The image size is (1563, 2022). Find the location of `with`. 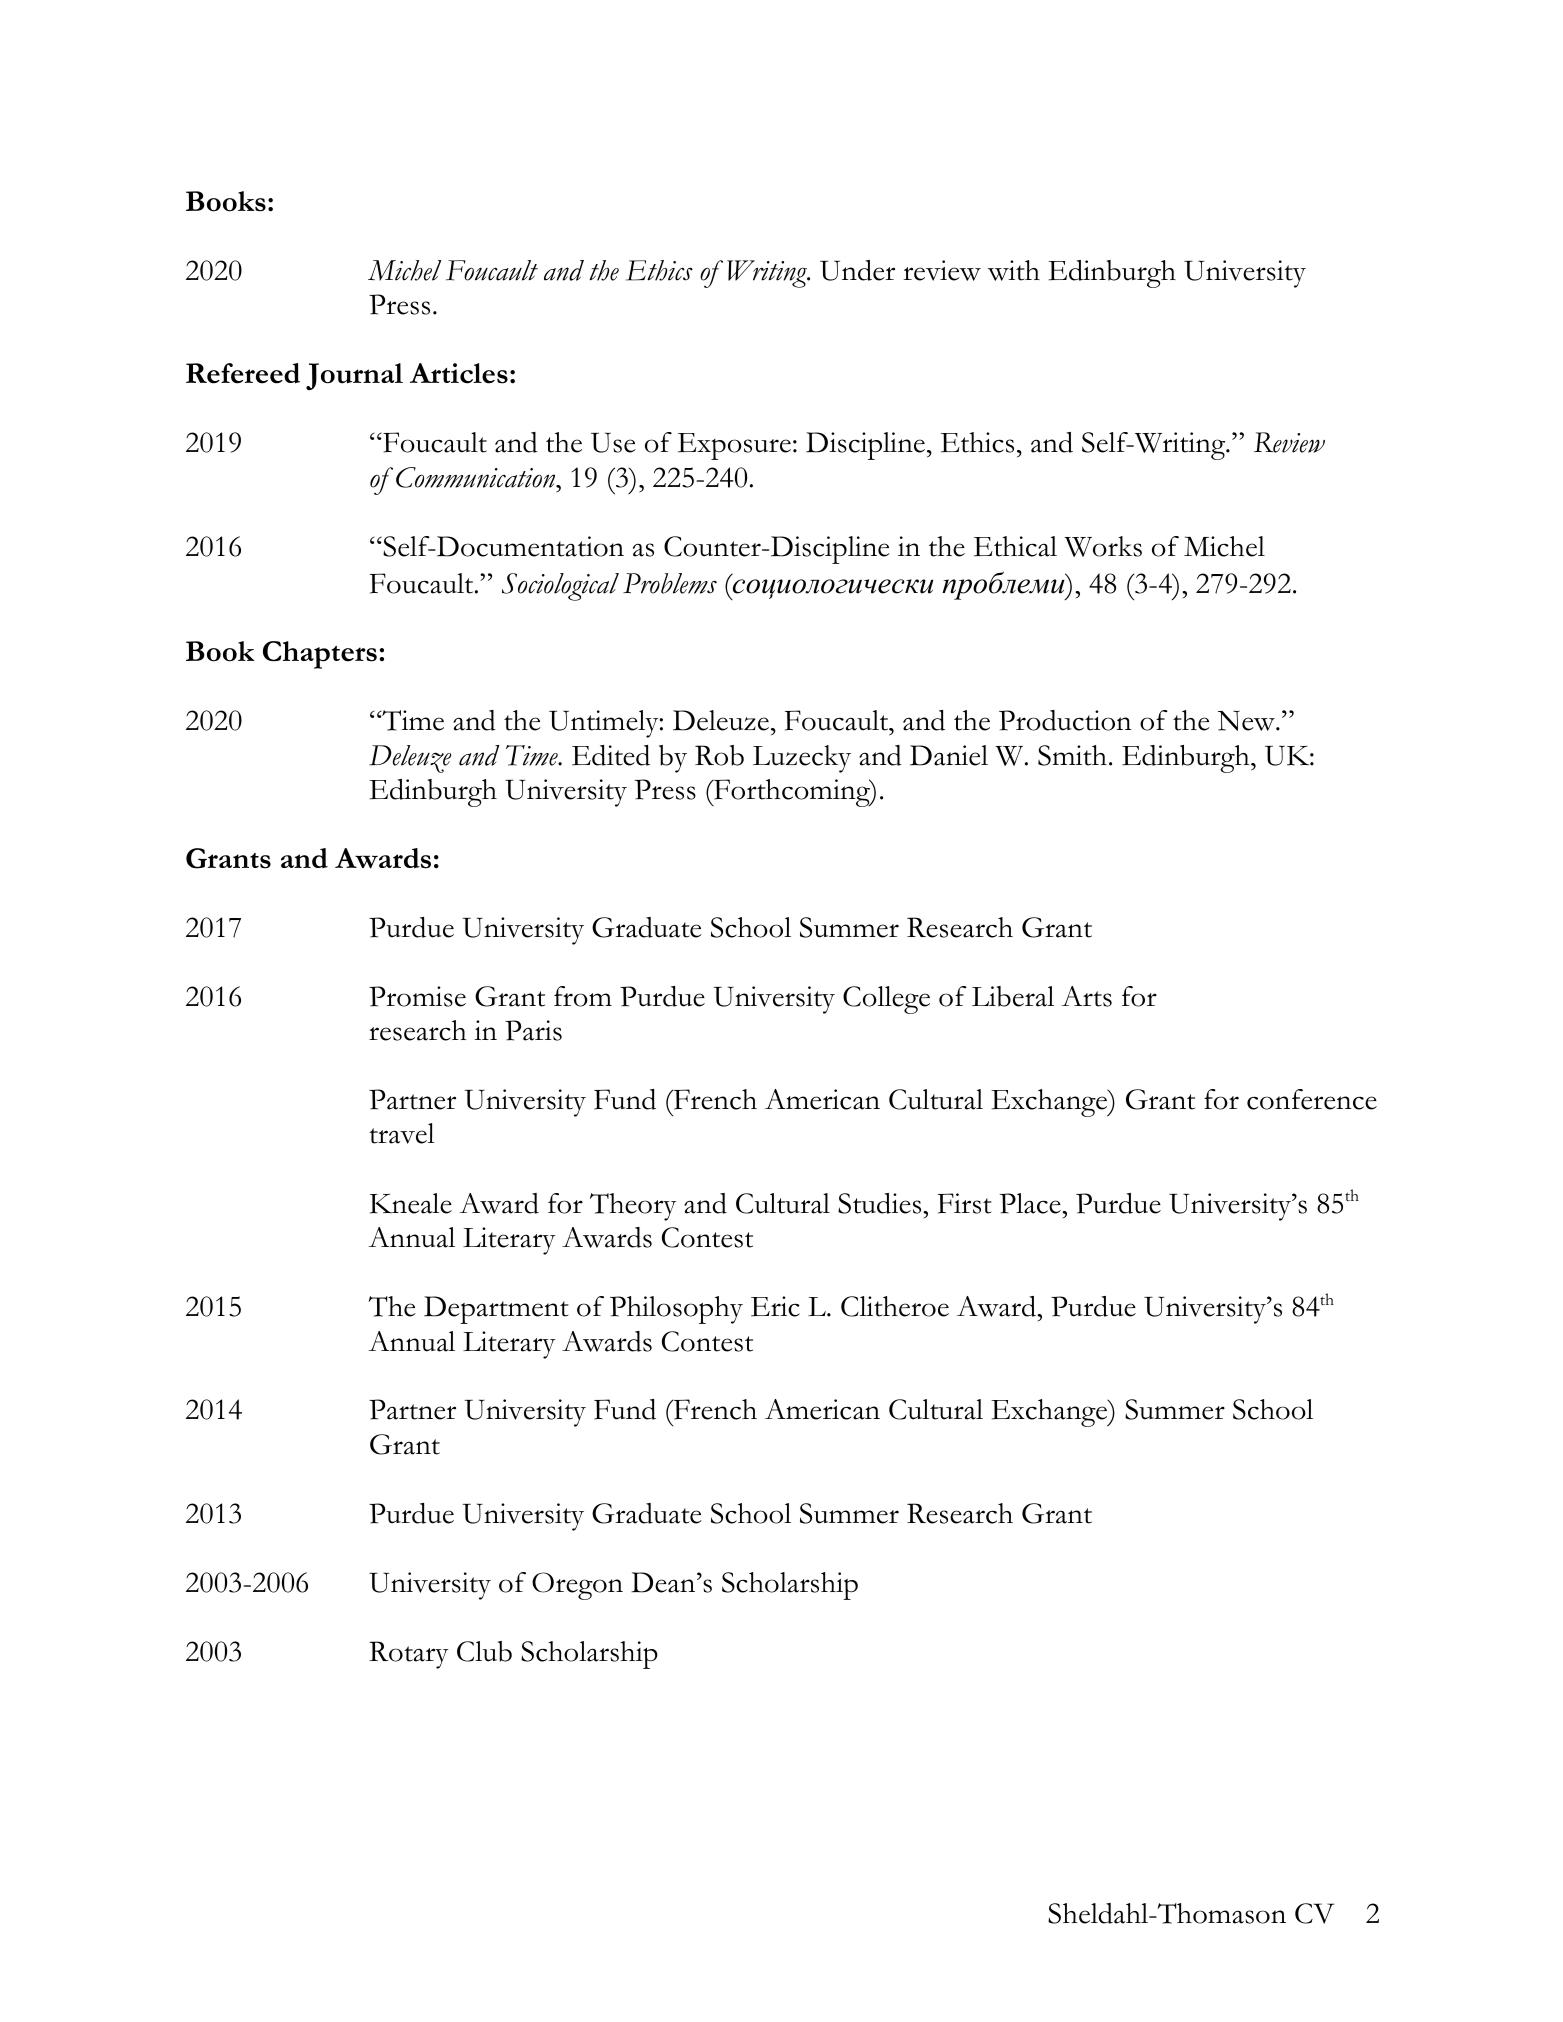

with is located at coordinates (1014, 270).
